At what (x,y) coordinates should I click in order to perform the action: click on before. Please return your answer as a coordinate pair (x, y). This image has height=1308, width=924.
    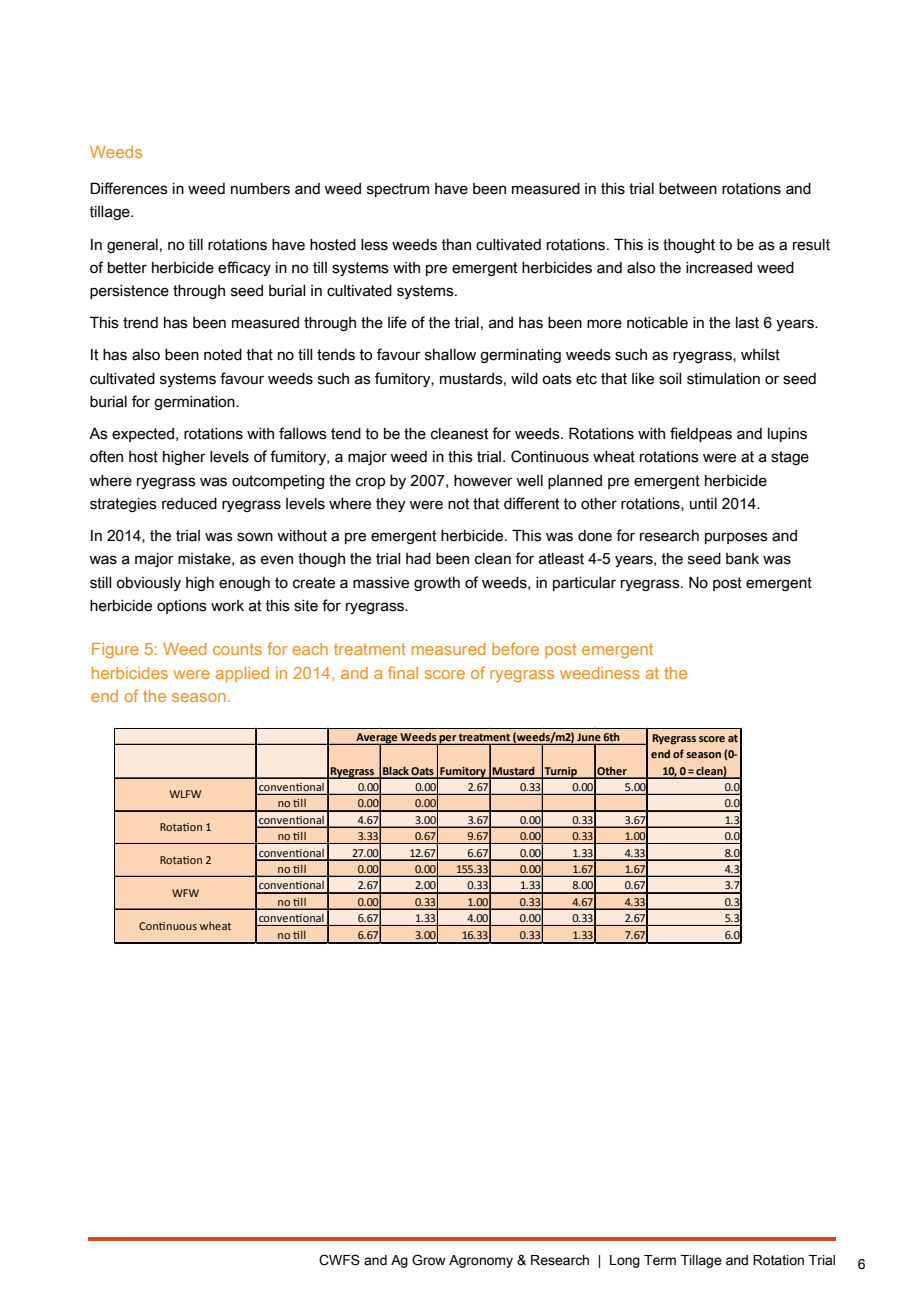
    Looking at the image, I should click on (515, 648).
